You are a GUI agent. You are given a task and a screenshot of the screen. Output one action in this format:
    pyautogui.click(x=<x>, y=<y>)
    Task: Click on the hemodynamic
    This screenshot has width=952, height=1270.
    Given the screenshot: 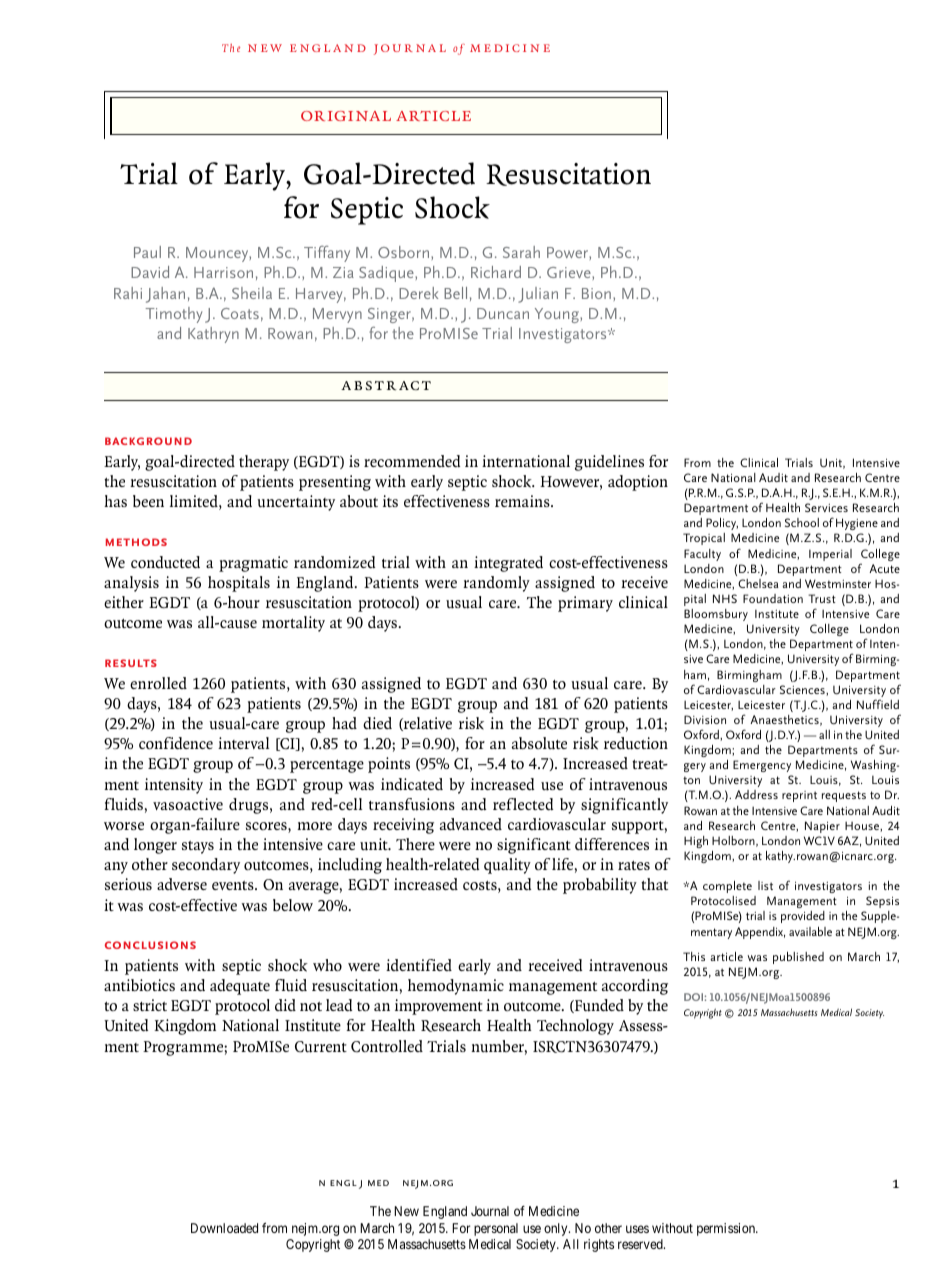 What is the action you would take?
    pyautogui.click(x=456, y=987)
